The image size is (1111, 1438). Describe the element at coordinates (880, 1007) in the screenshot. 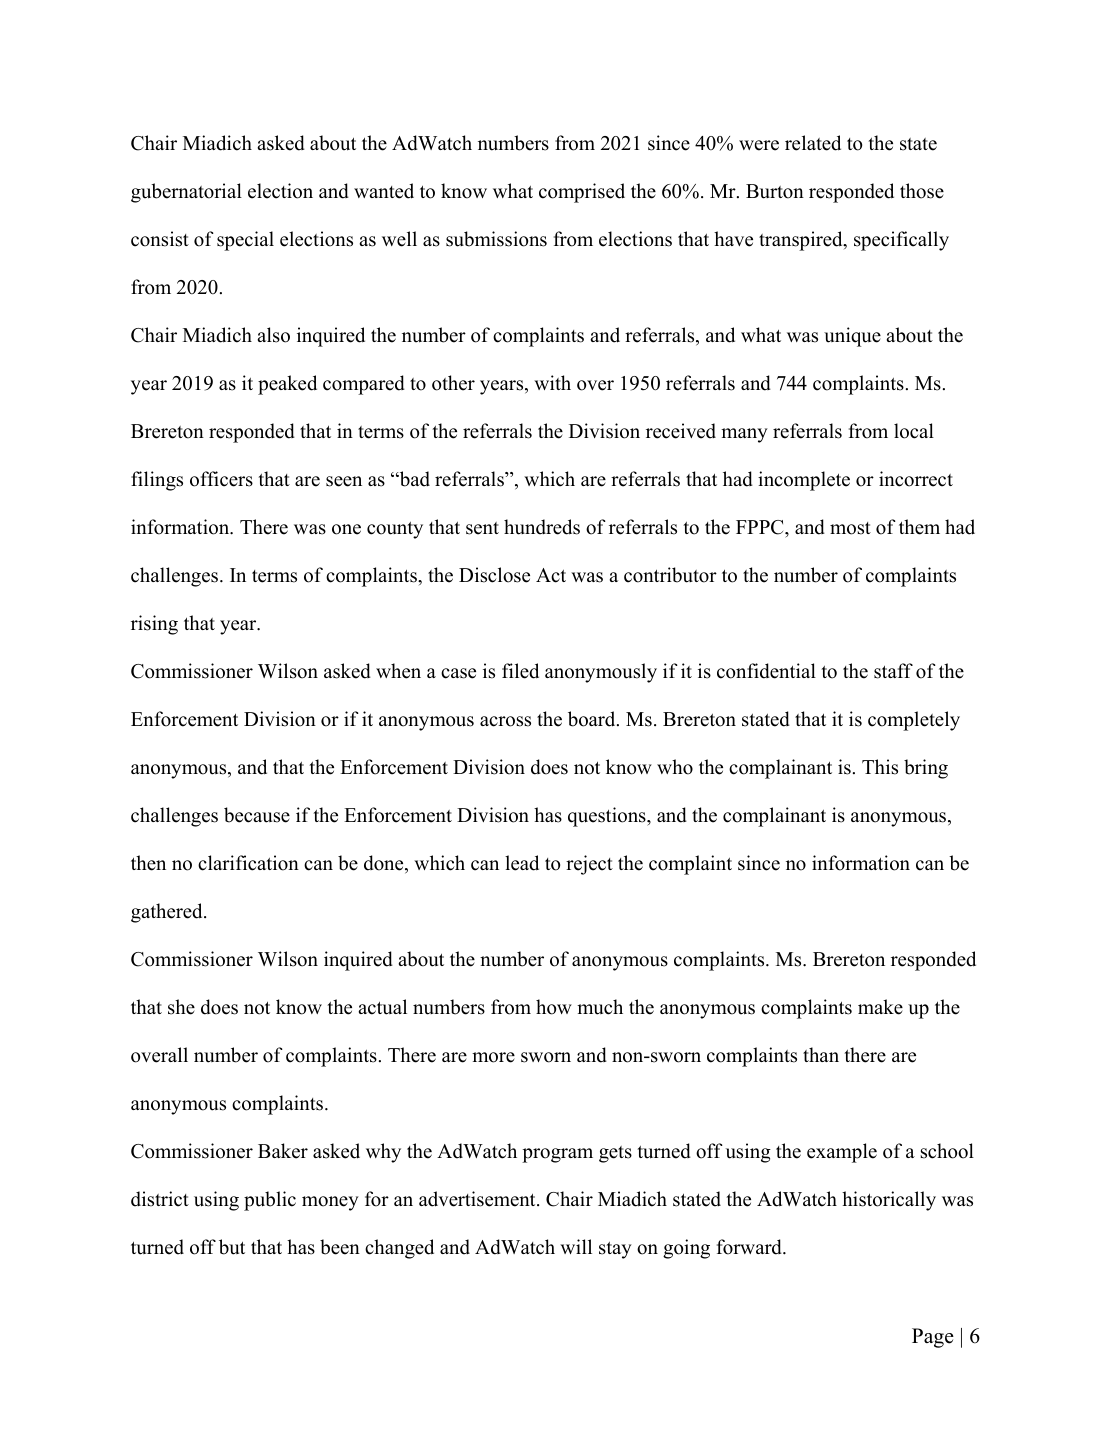

I see `make` at that location.
